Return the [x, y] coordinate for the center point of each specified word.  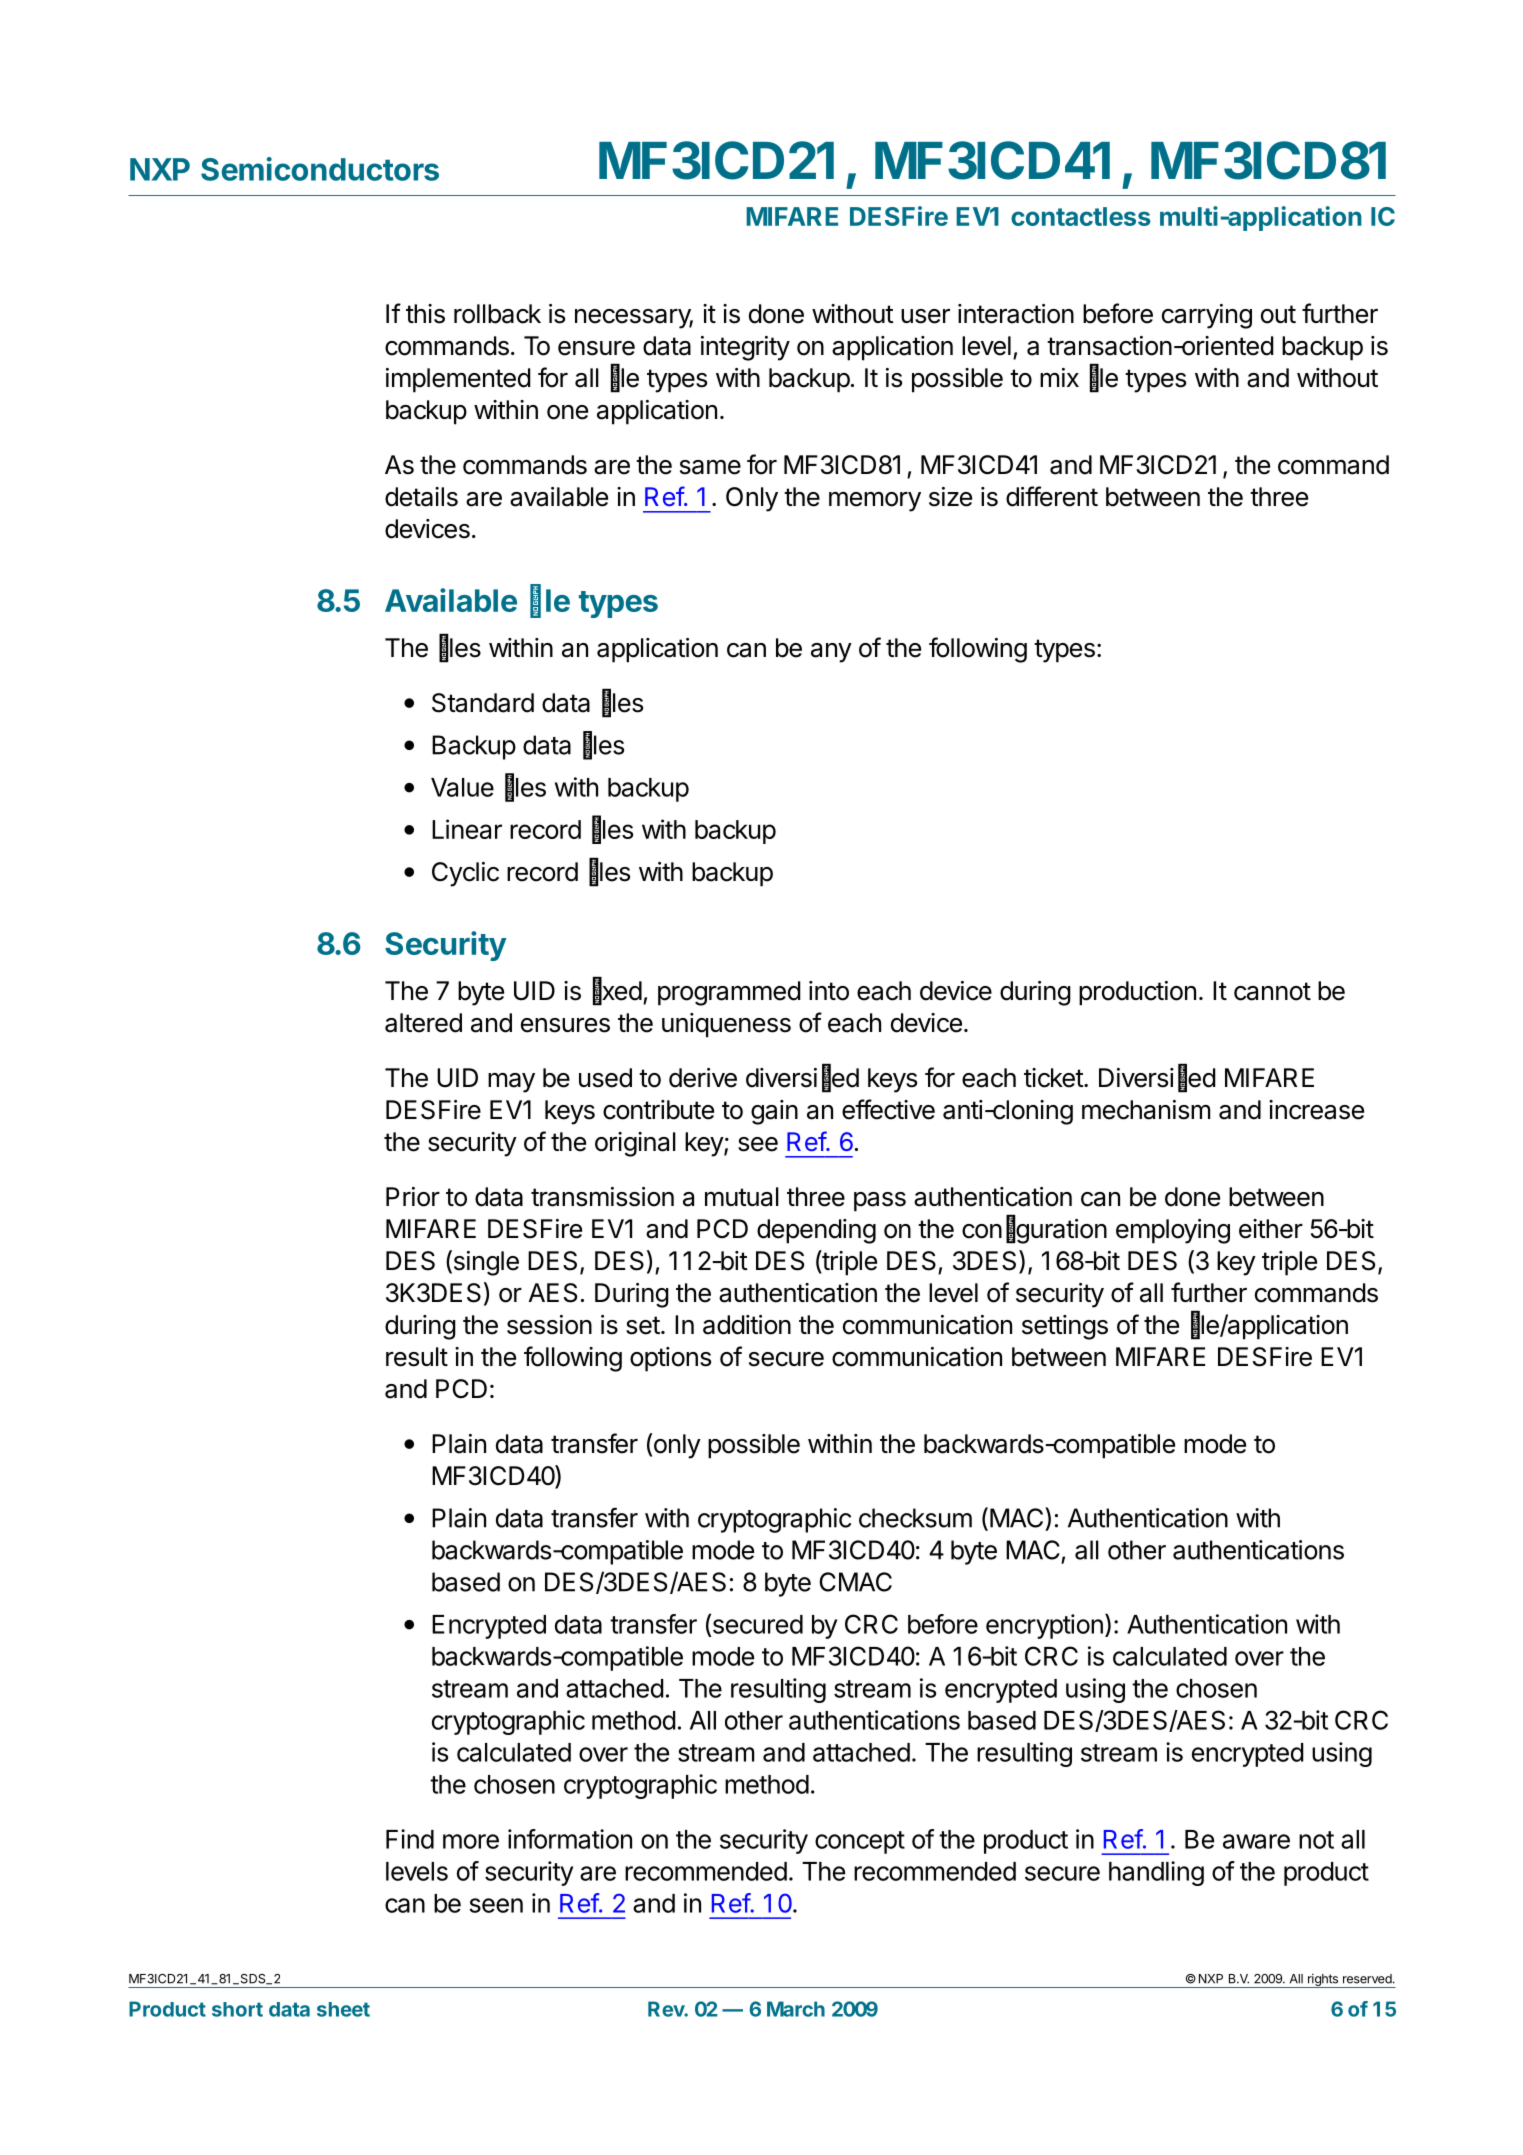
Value [462, 787]
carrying [1207, 316]
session [549, 1325]
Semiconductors [320, 169]
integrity [745, 348]
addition [747, 1325]
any [831, 653]
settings [1065, 1327]
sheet [343, 2009]
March [796, 2009]
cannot [1272, 991]
